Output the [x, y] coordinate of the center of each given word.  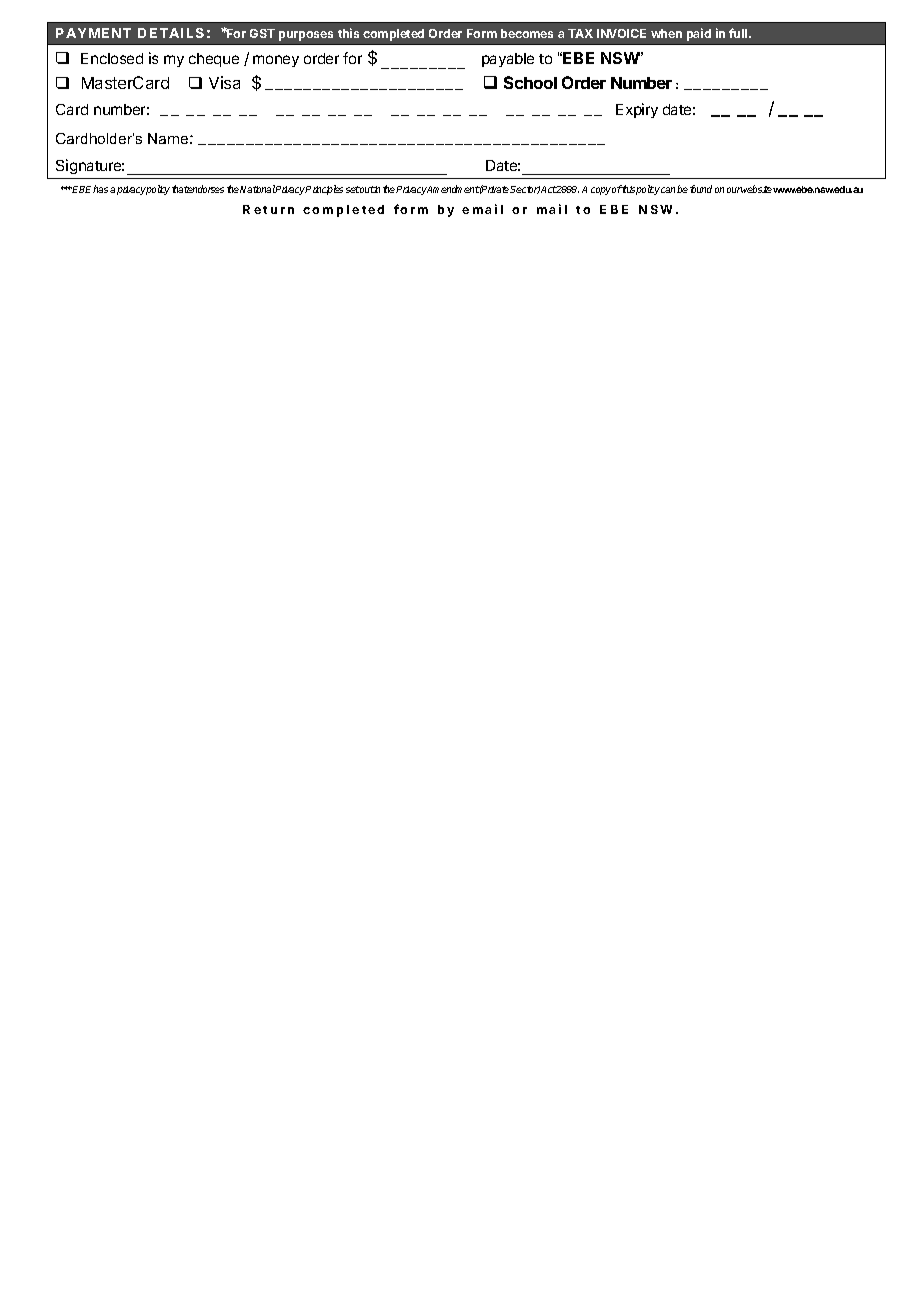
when [666, 33]
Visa [224, 82]
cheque [214, 60]
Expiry [637, 110]
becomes [527, 33]
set [353, 189]
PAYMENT [93, 33]
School [530, 82]
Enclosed [112, 58]
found [701, 189]
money [276, 61]
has [100, 189]
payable [508, 60]
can [669, 190]
